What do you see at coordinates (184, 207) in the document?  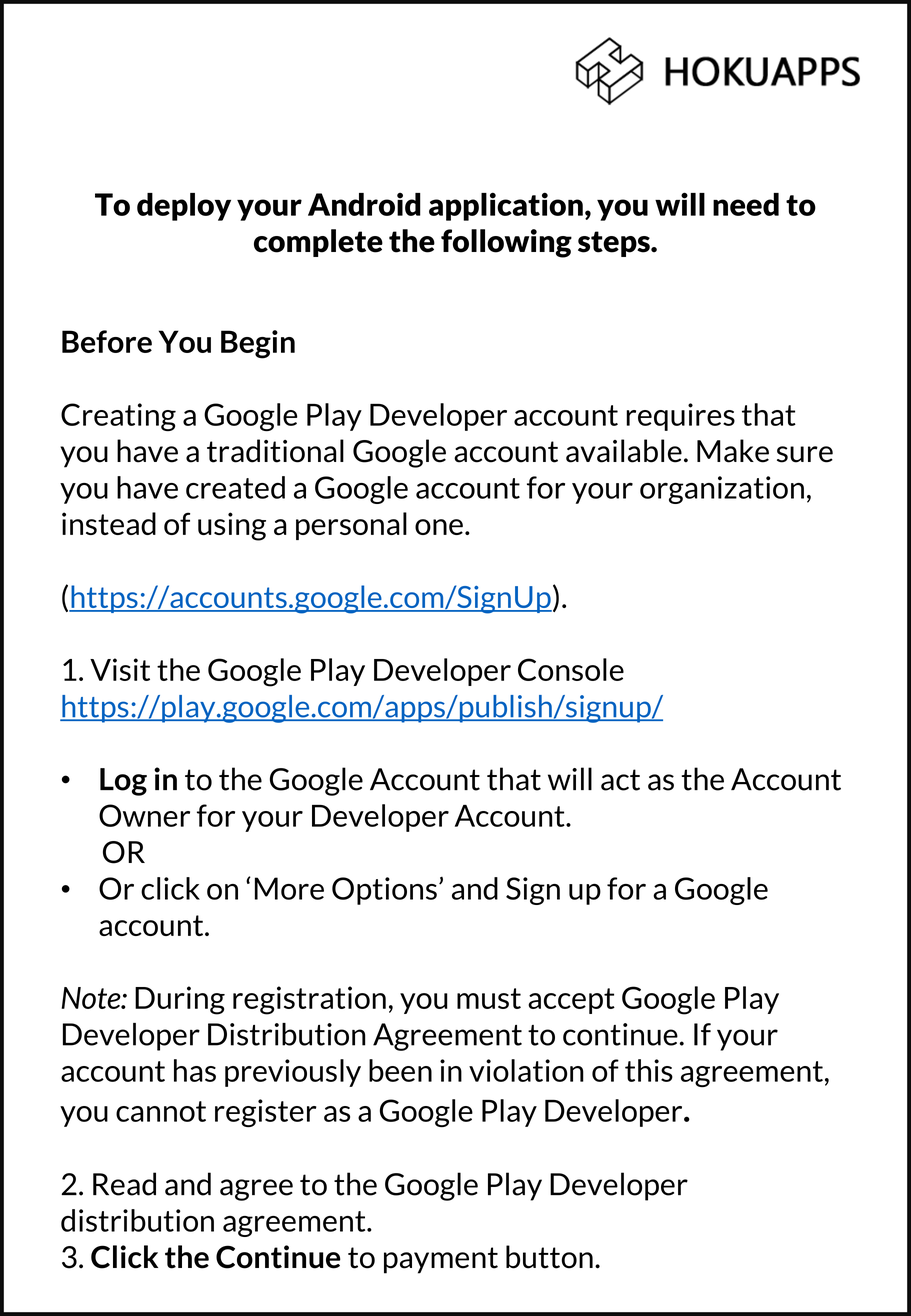 I see `deploy` at bounding box center [184, 207].
